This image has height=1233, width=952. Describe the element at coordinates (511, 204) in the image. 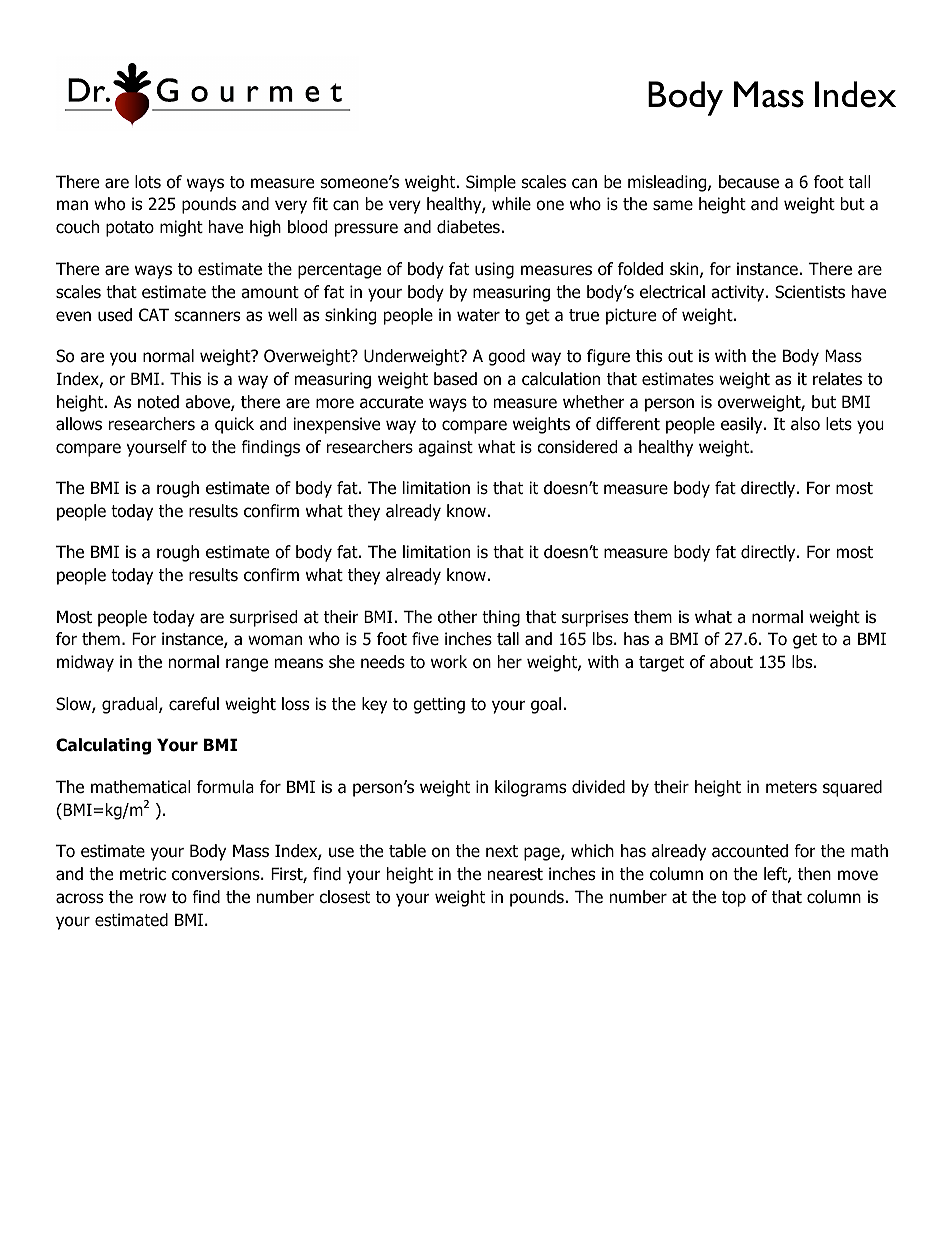

I see `while` at that location.
